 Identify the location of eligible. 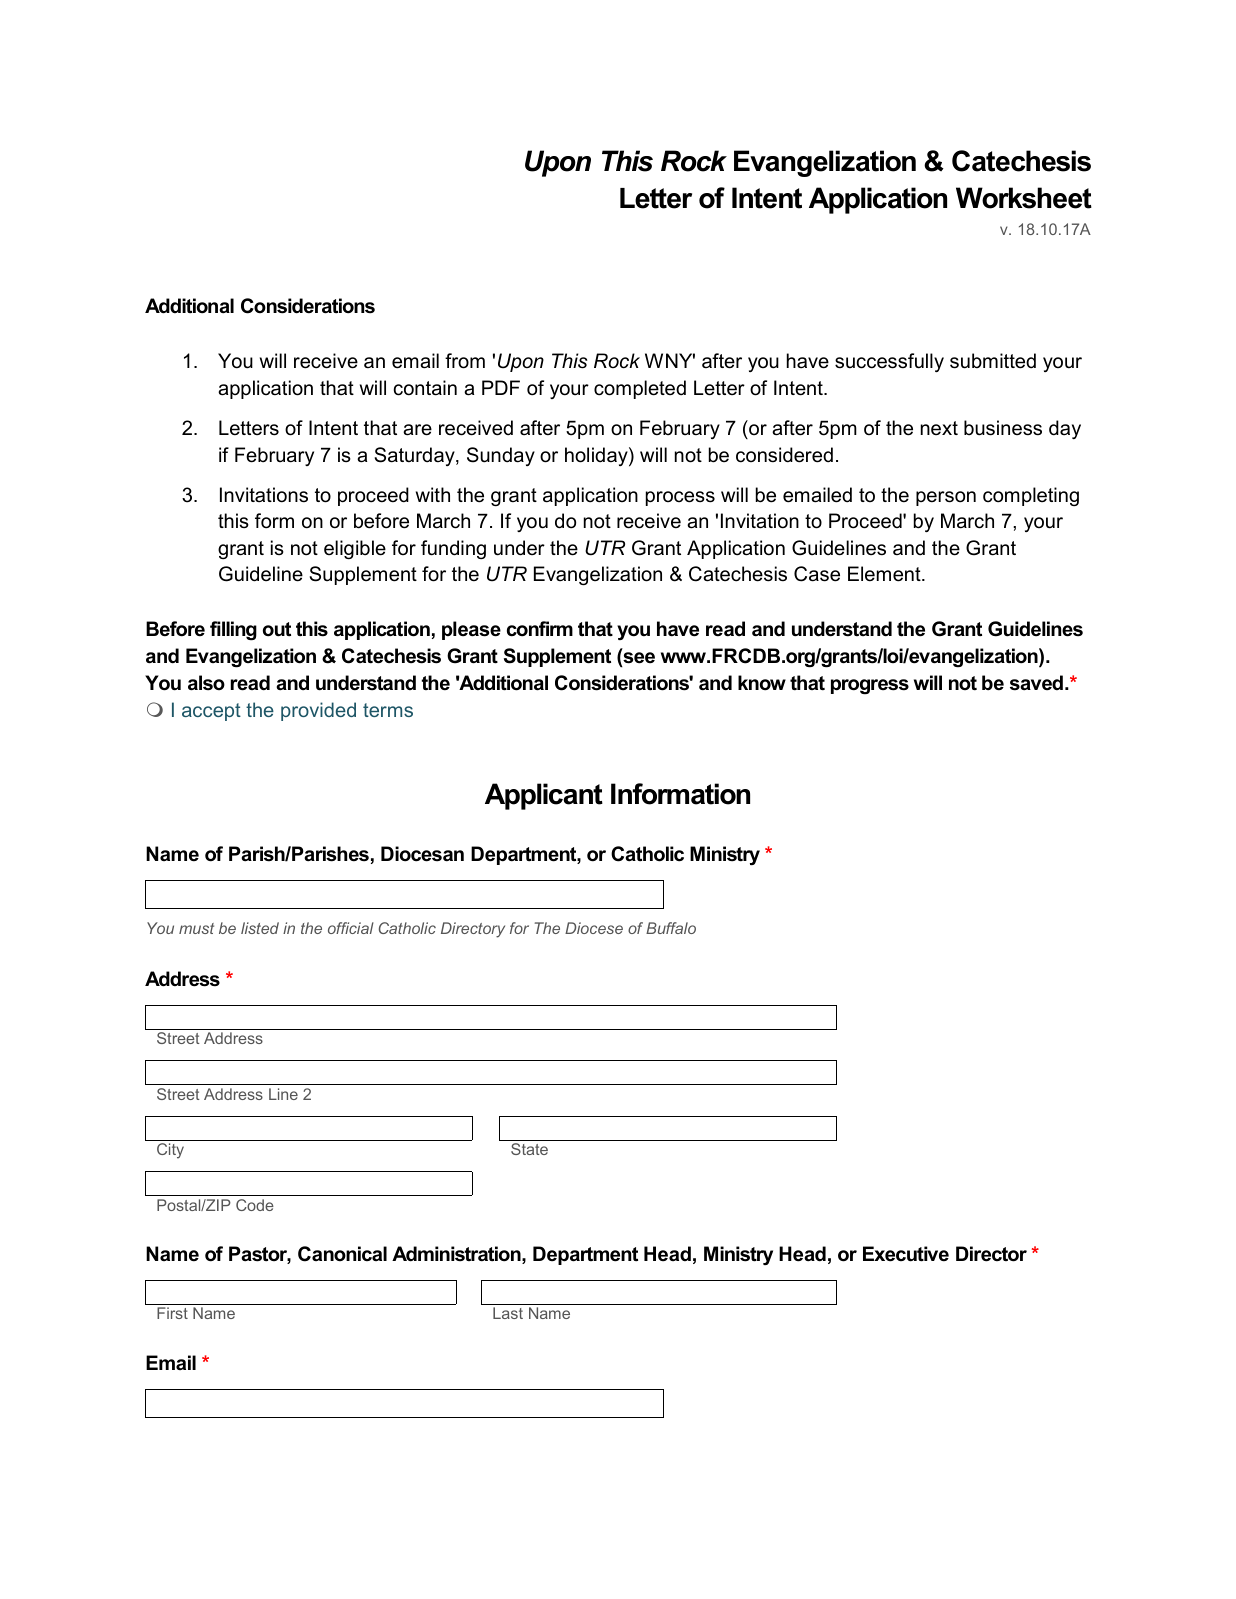
(355, 549).
